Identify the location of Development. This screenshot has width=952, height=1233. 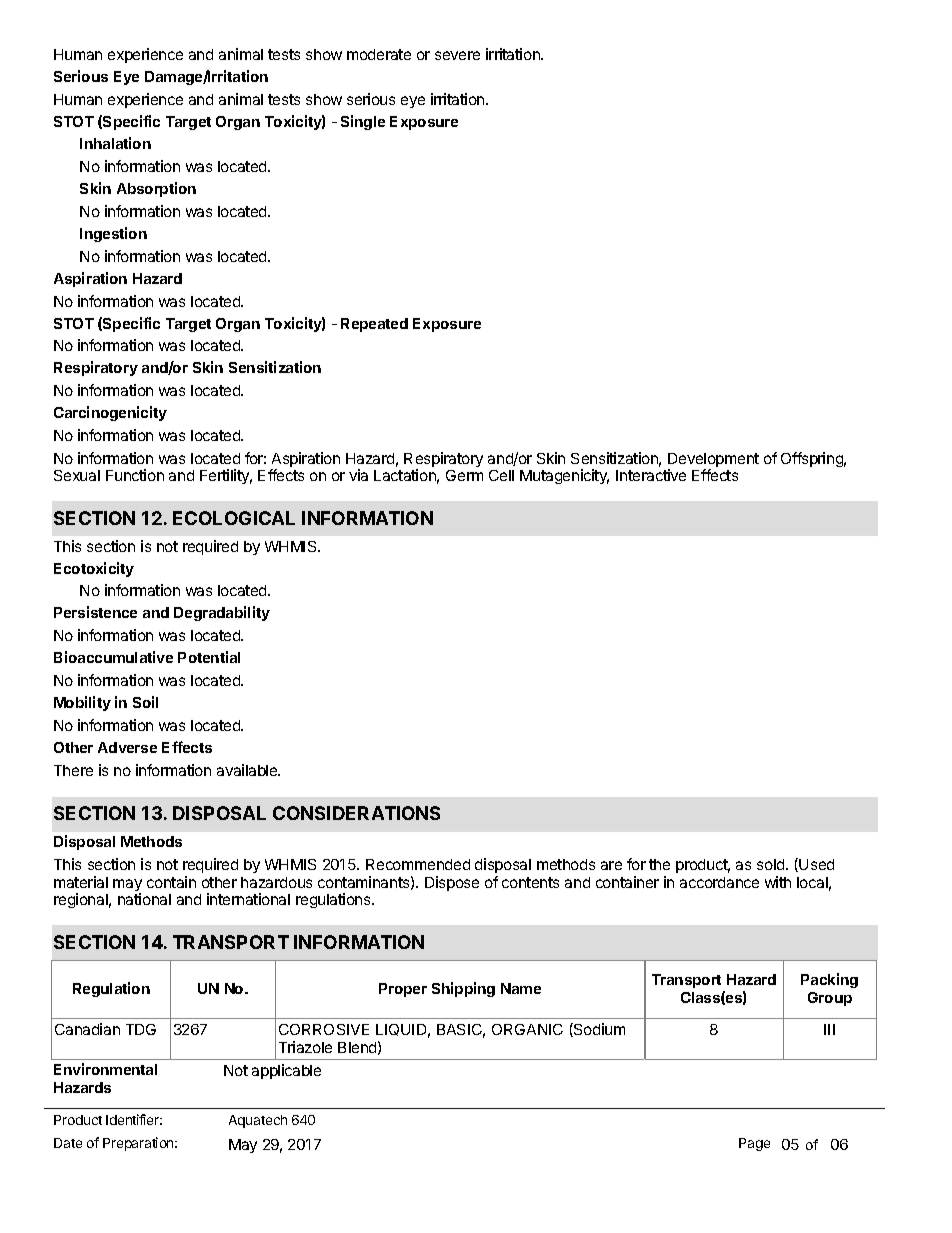
(713, 461).
